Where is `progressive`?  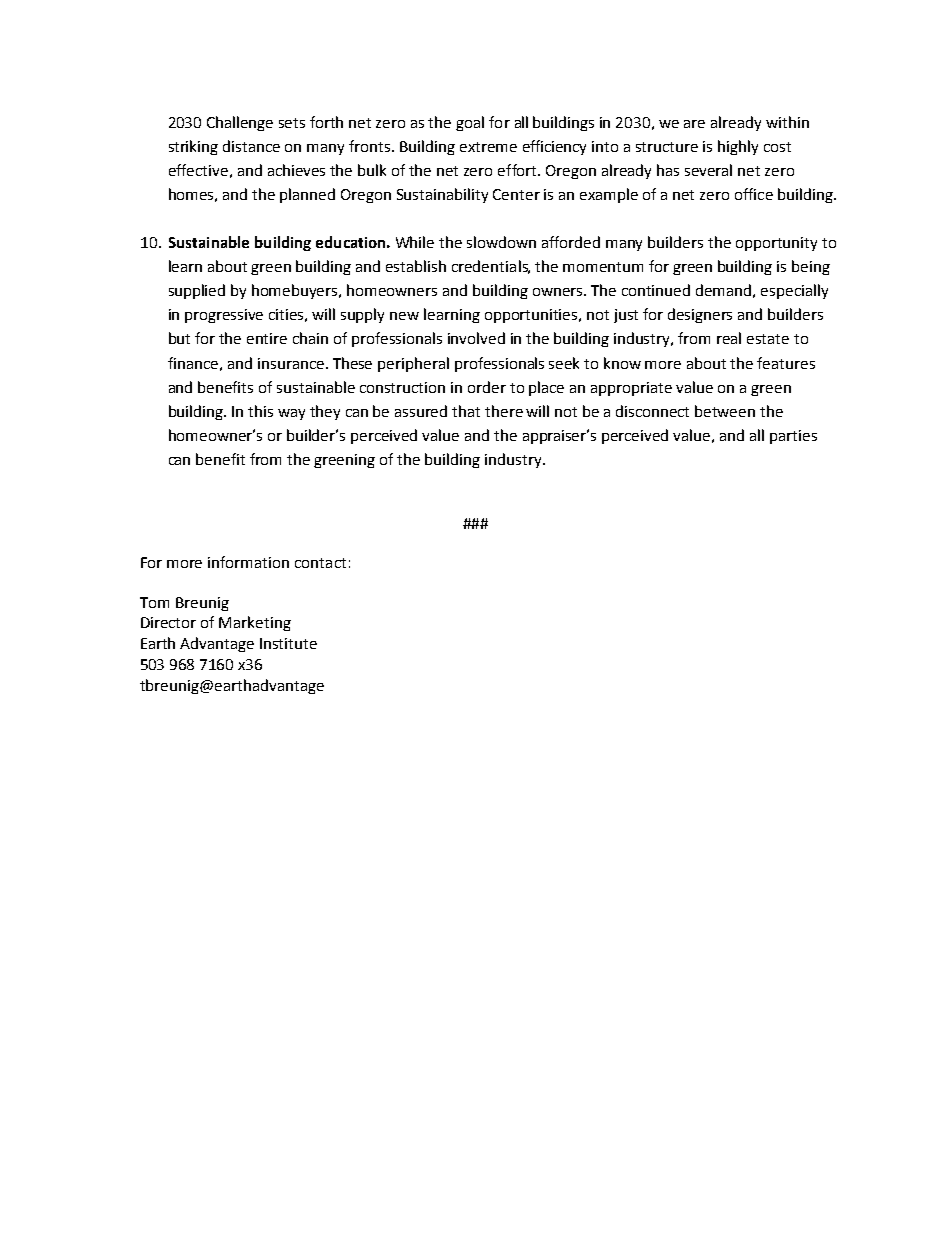 progressive is located at coordinates (224, 316).
